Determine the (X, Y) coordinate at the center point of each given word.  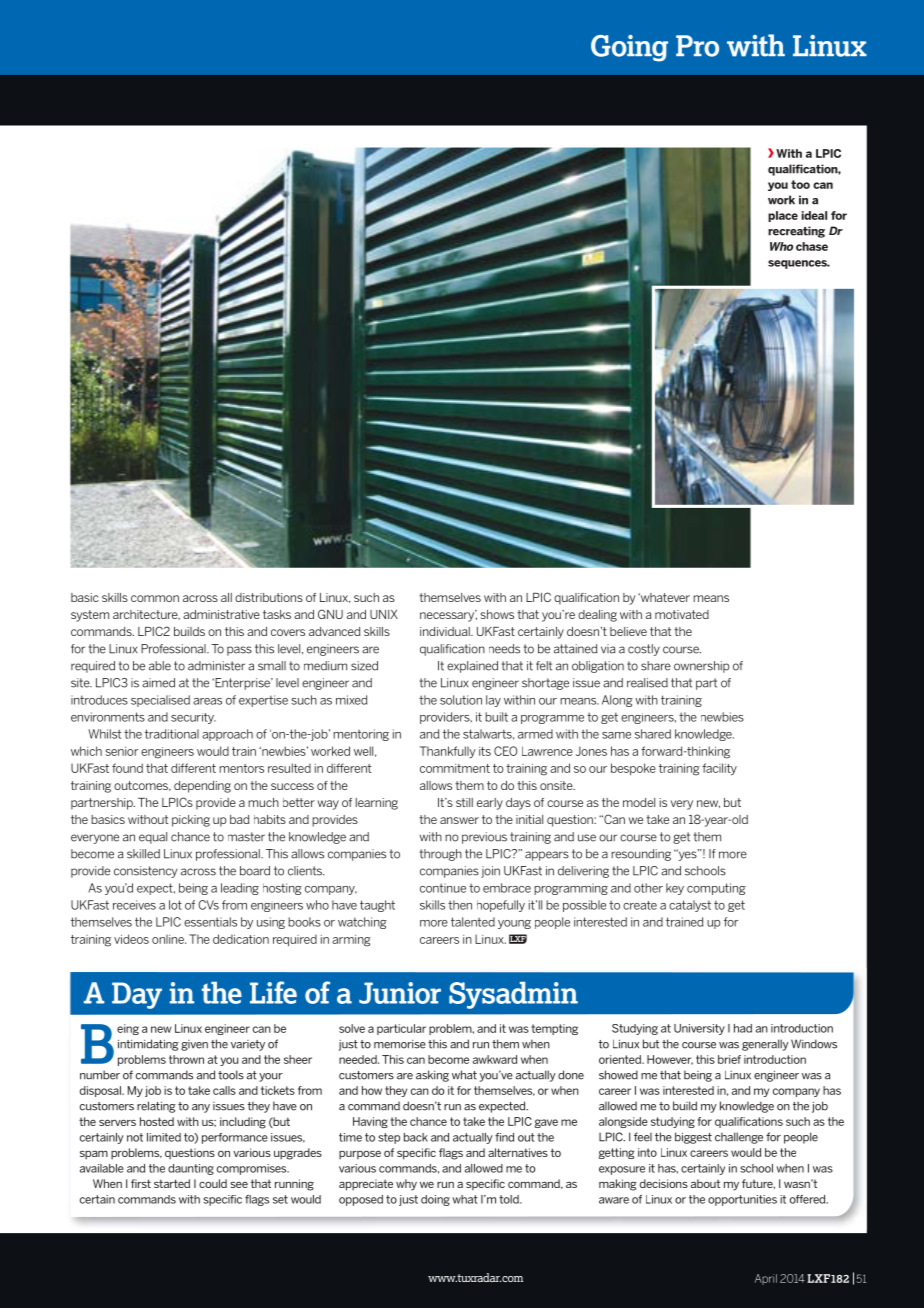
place (783, 216)
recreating (796, 232)
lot (175, 905)
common (155, 598)
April (766, 1279)
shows (497, 614)
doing (435, 1200)
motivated (682, 614)
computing (716, 889)
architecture (146, 615)
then (460, 905)
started (172, 1183)
